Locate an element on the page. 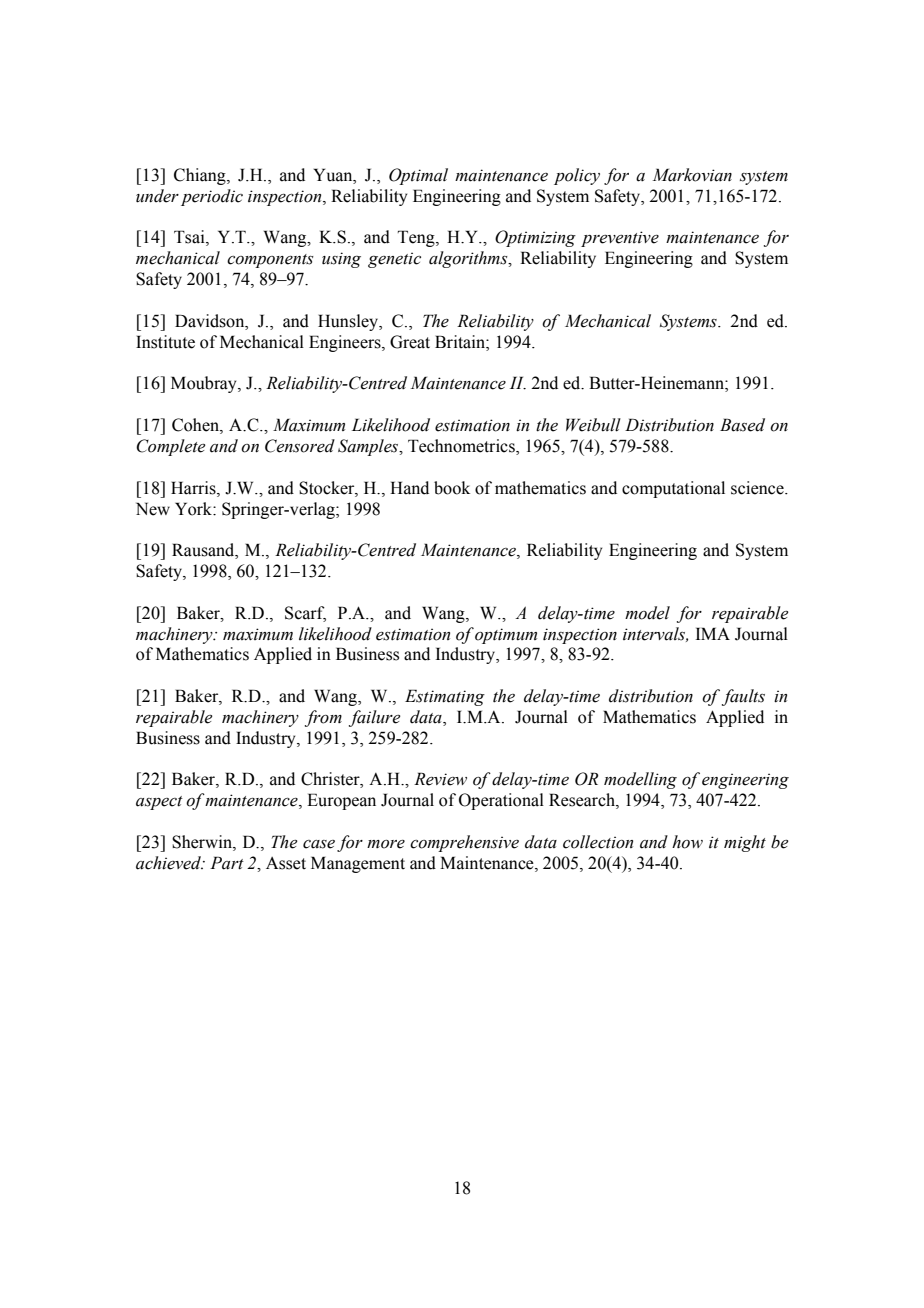  Markovian is located at coordinates (692, 175).
